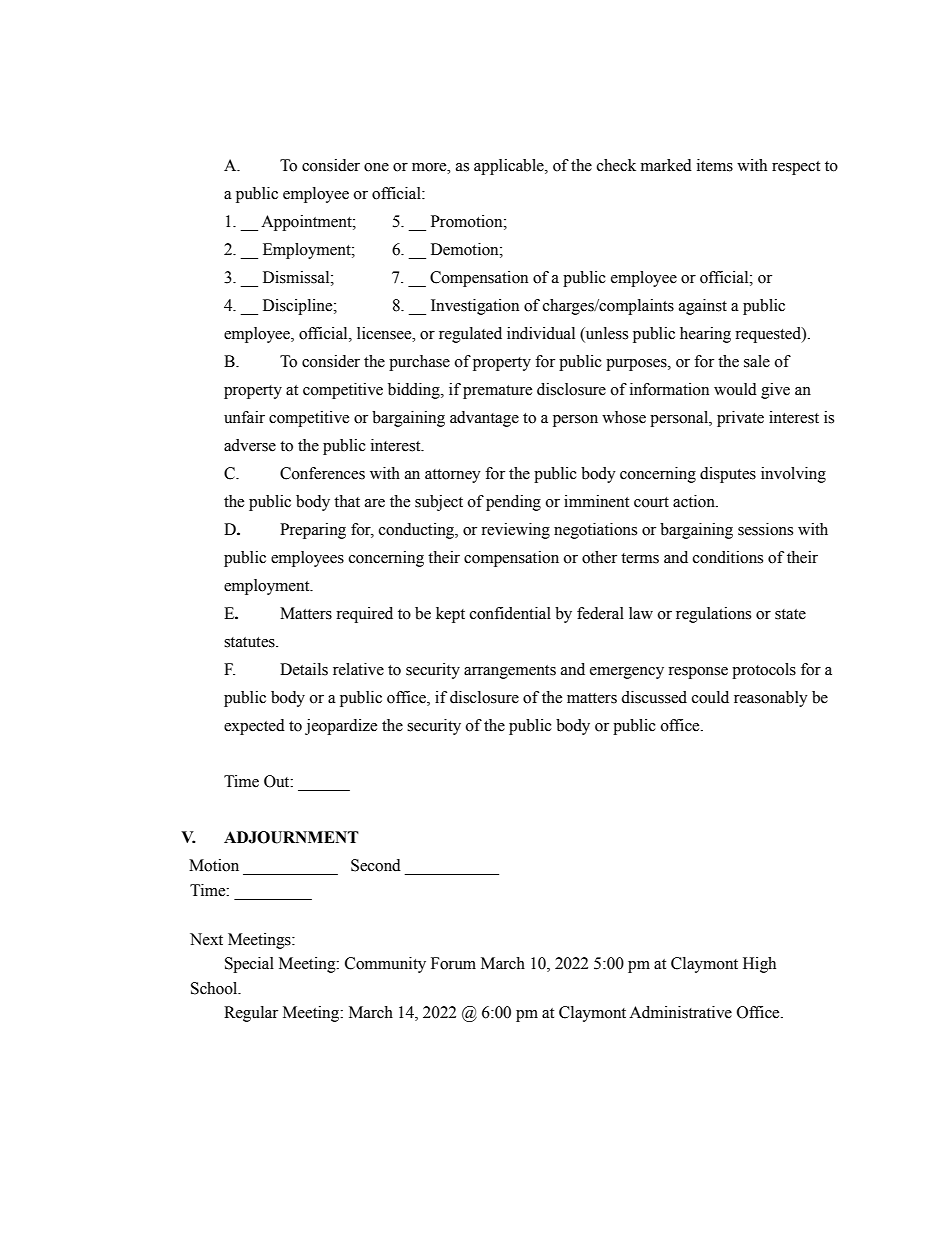 The image size is (952, 1233). I want to click on hearing, so click(705, 335).
